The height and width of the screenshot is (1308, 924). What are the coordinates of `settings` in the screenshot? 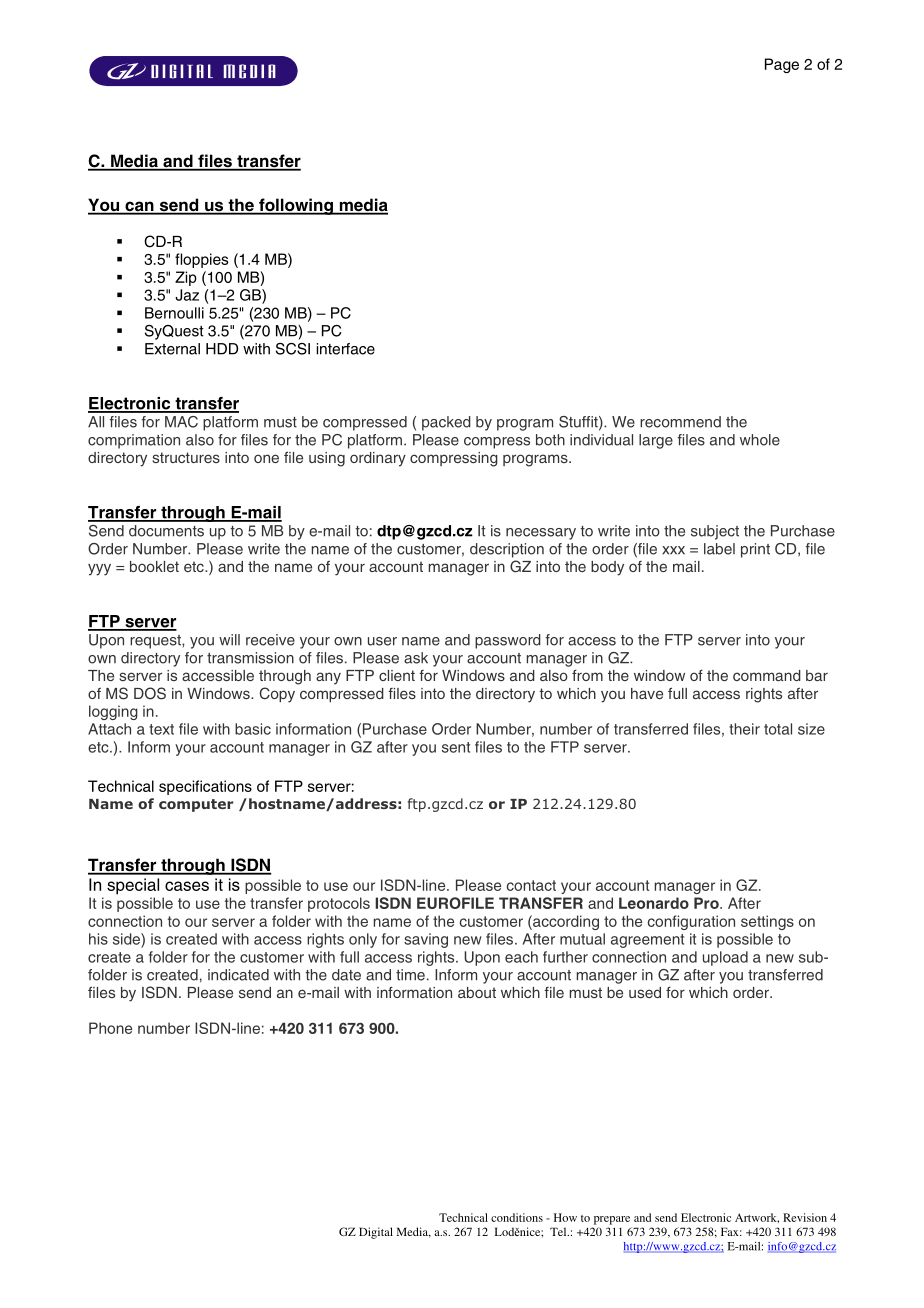 It's located at (767, 922).
